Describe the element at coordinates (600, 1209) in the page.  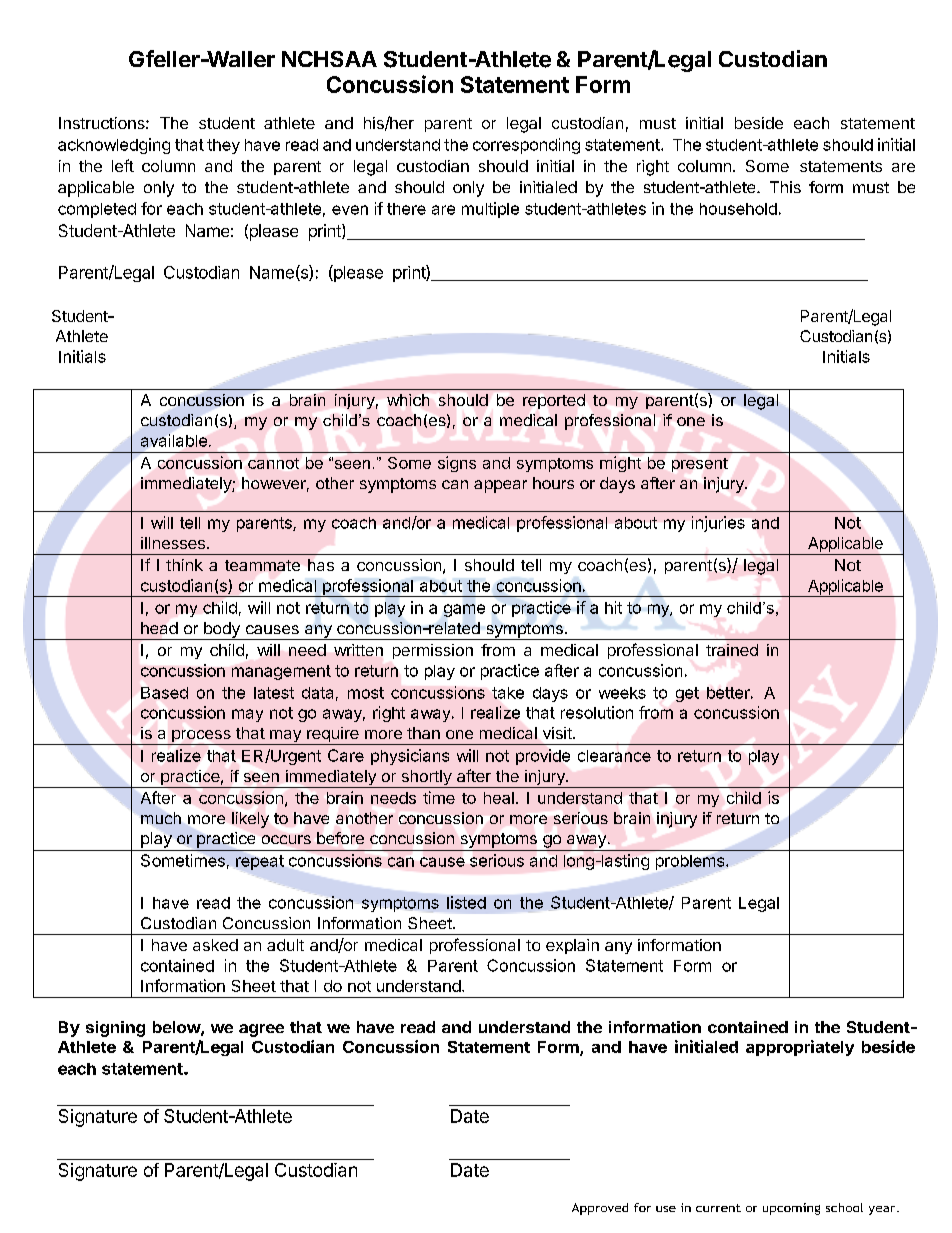
I see `Approved` at that location.
